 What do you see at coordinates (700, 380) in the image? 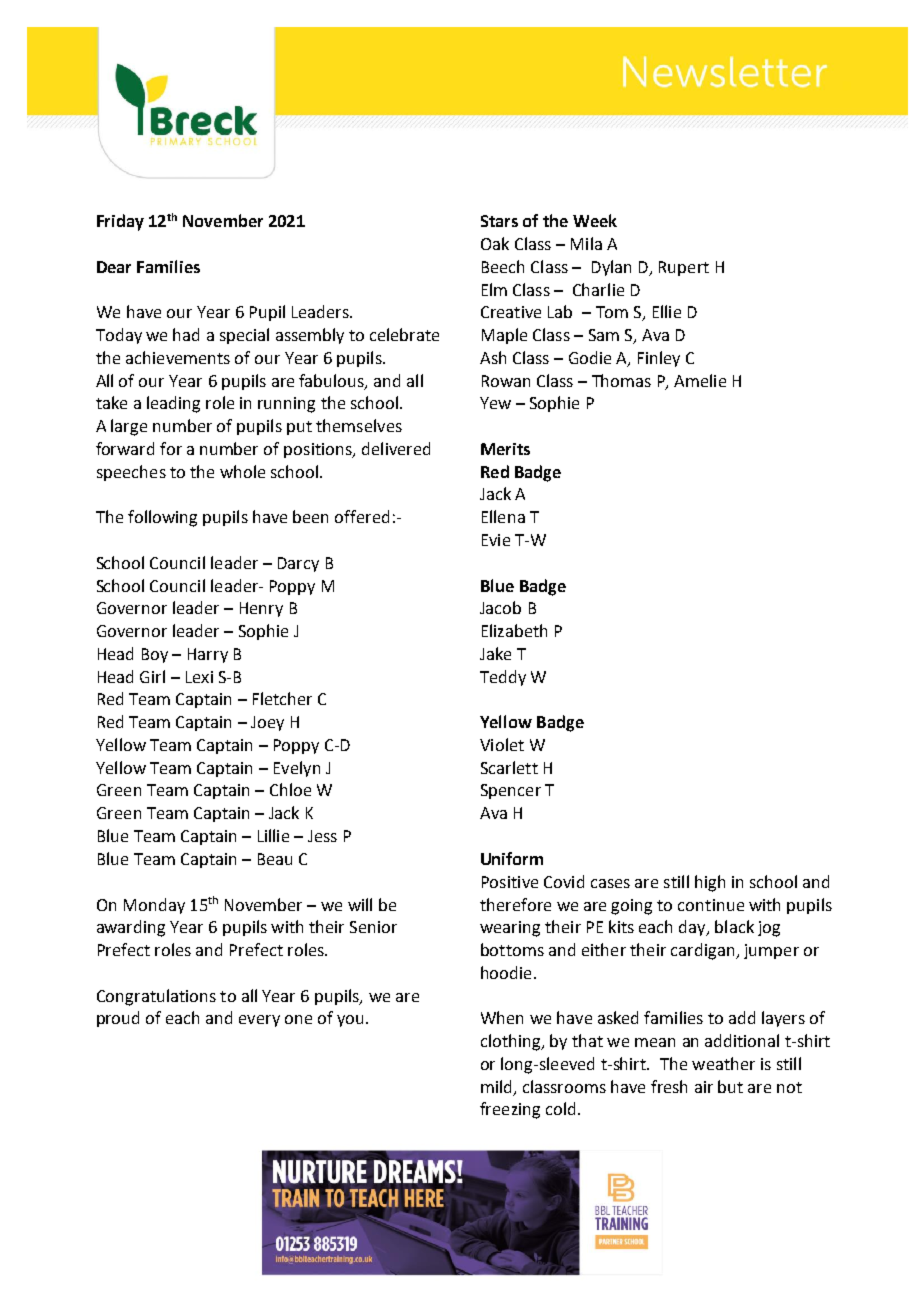
I see `Amelie` at bounding box center [700, 380].
